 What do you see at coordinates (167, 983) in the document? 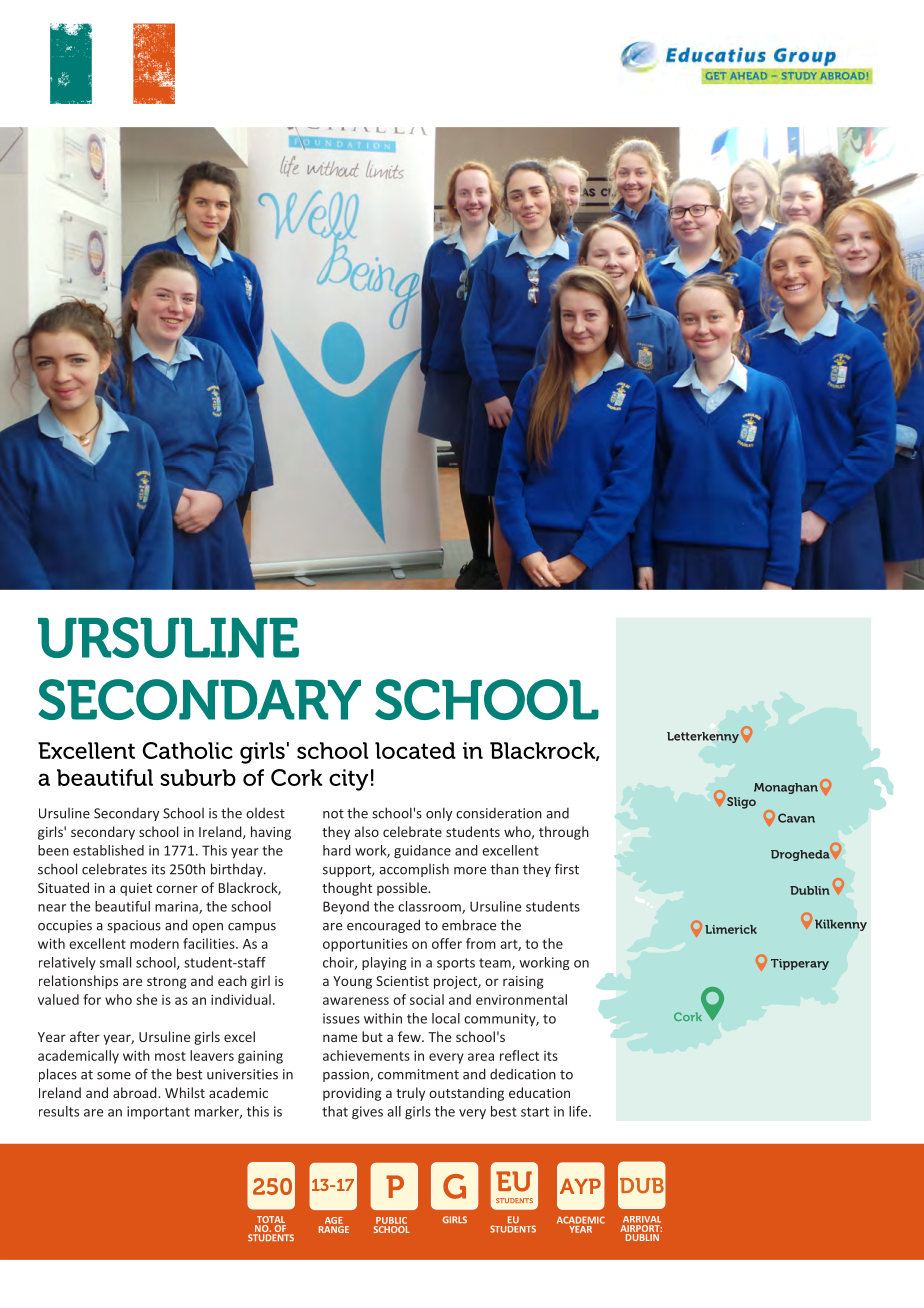
I see `strong` at bounding box center [167, 983].
